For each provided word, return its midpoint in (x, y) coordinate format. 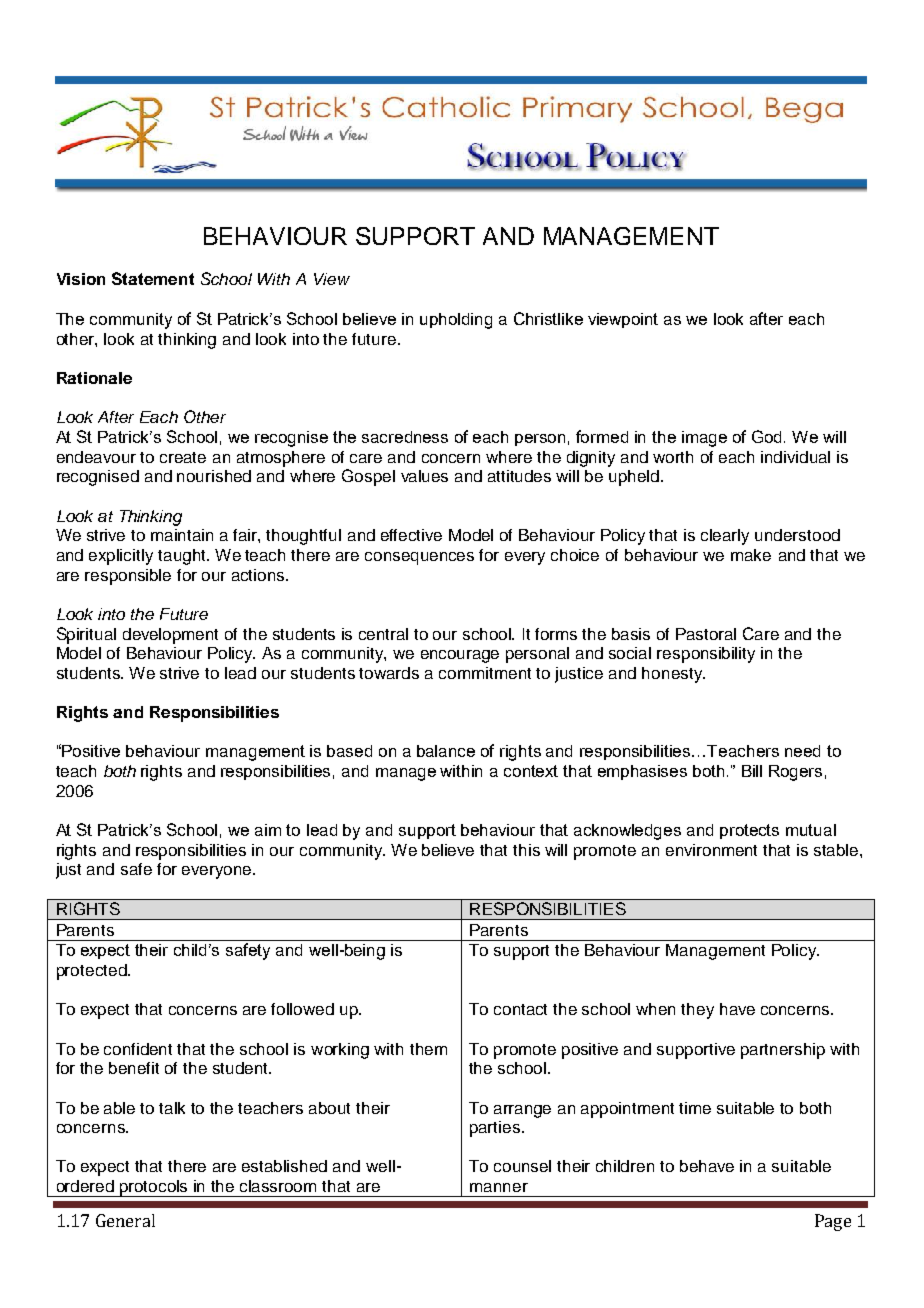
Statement (153, 278)
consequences (419, 558)
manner (499, 1187)
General (125, 1220)
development (170, 636)
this (526, 850)
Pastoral (706, 634)
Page (833, 1222)
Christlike (548, 318)
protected (93, 972)
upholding (456, 321)
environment (711, 850)
